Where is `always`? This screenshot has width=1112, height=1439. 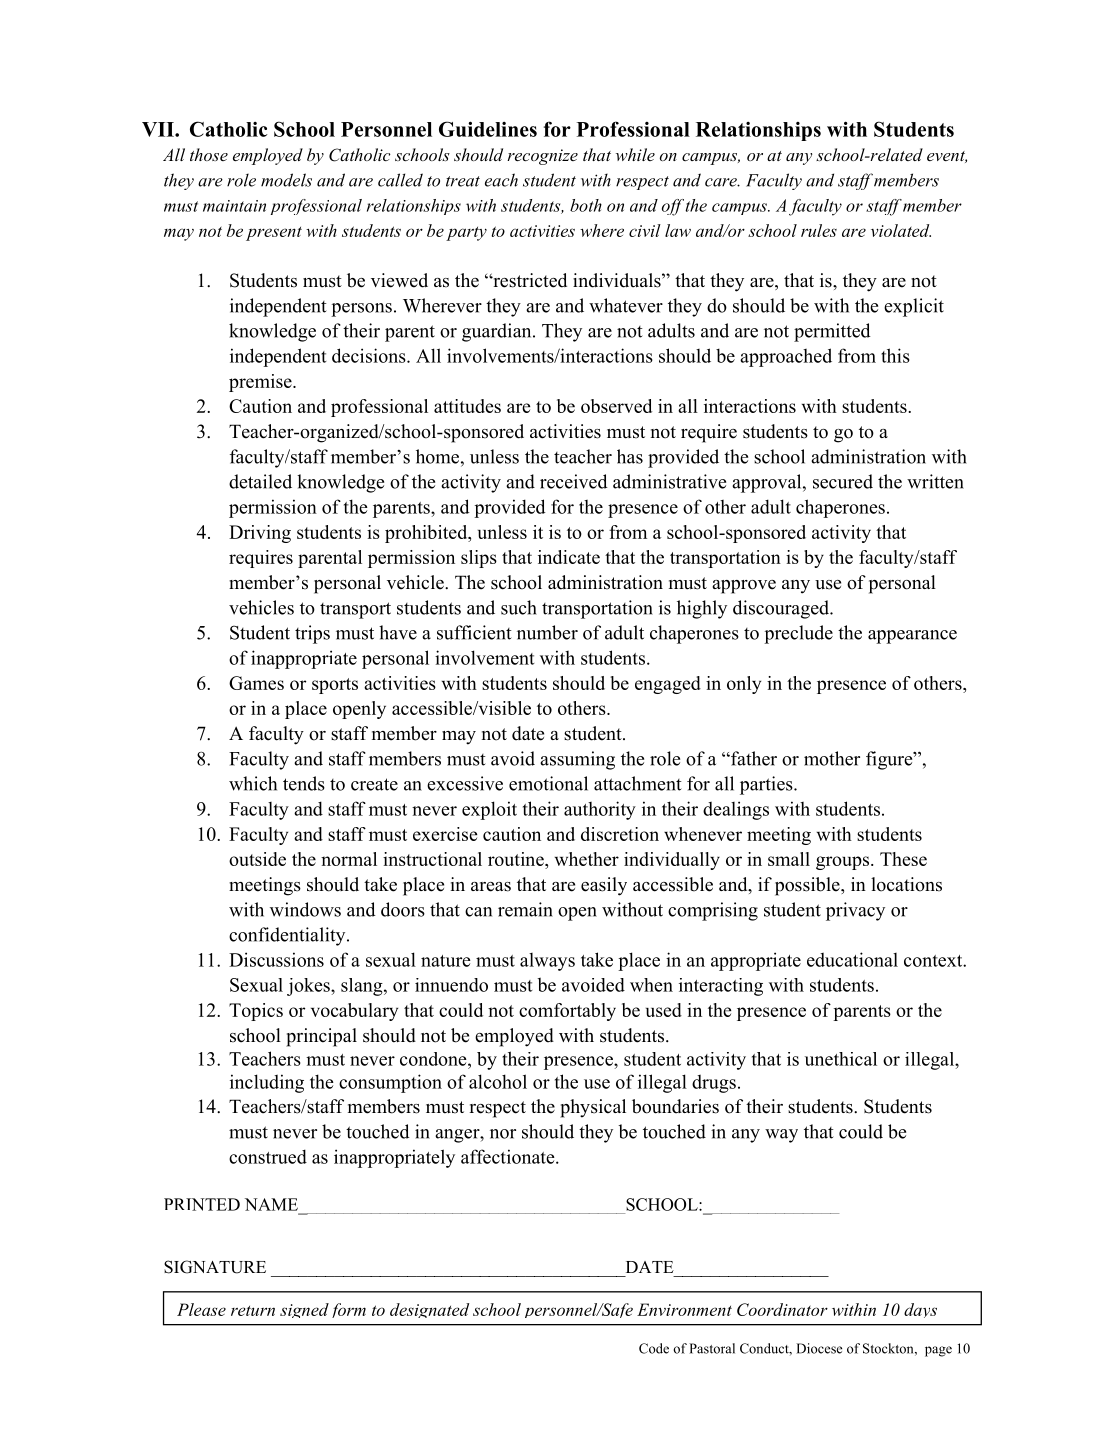 always is located at coordinates (547, 962).
